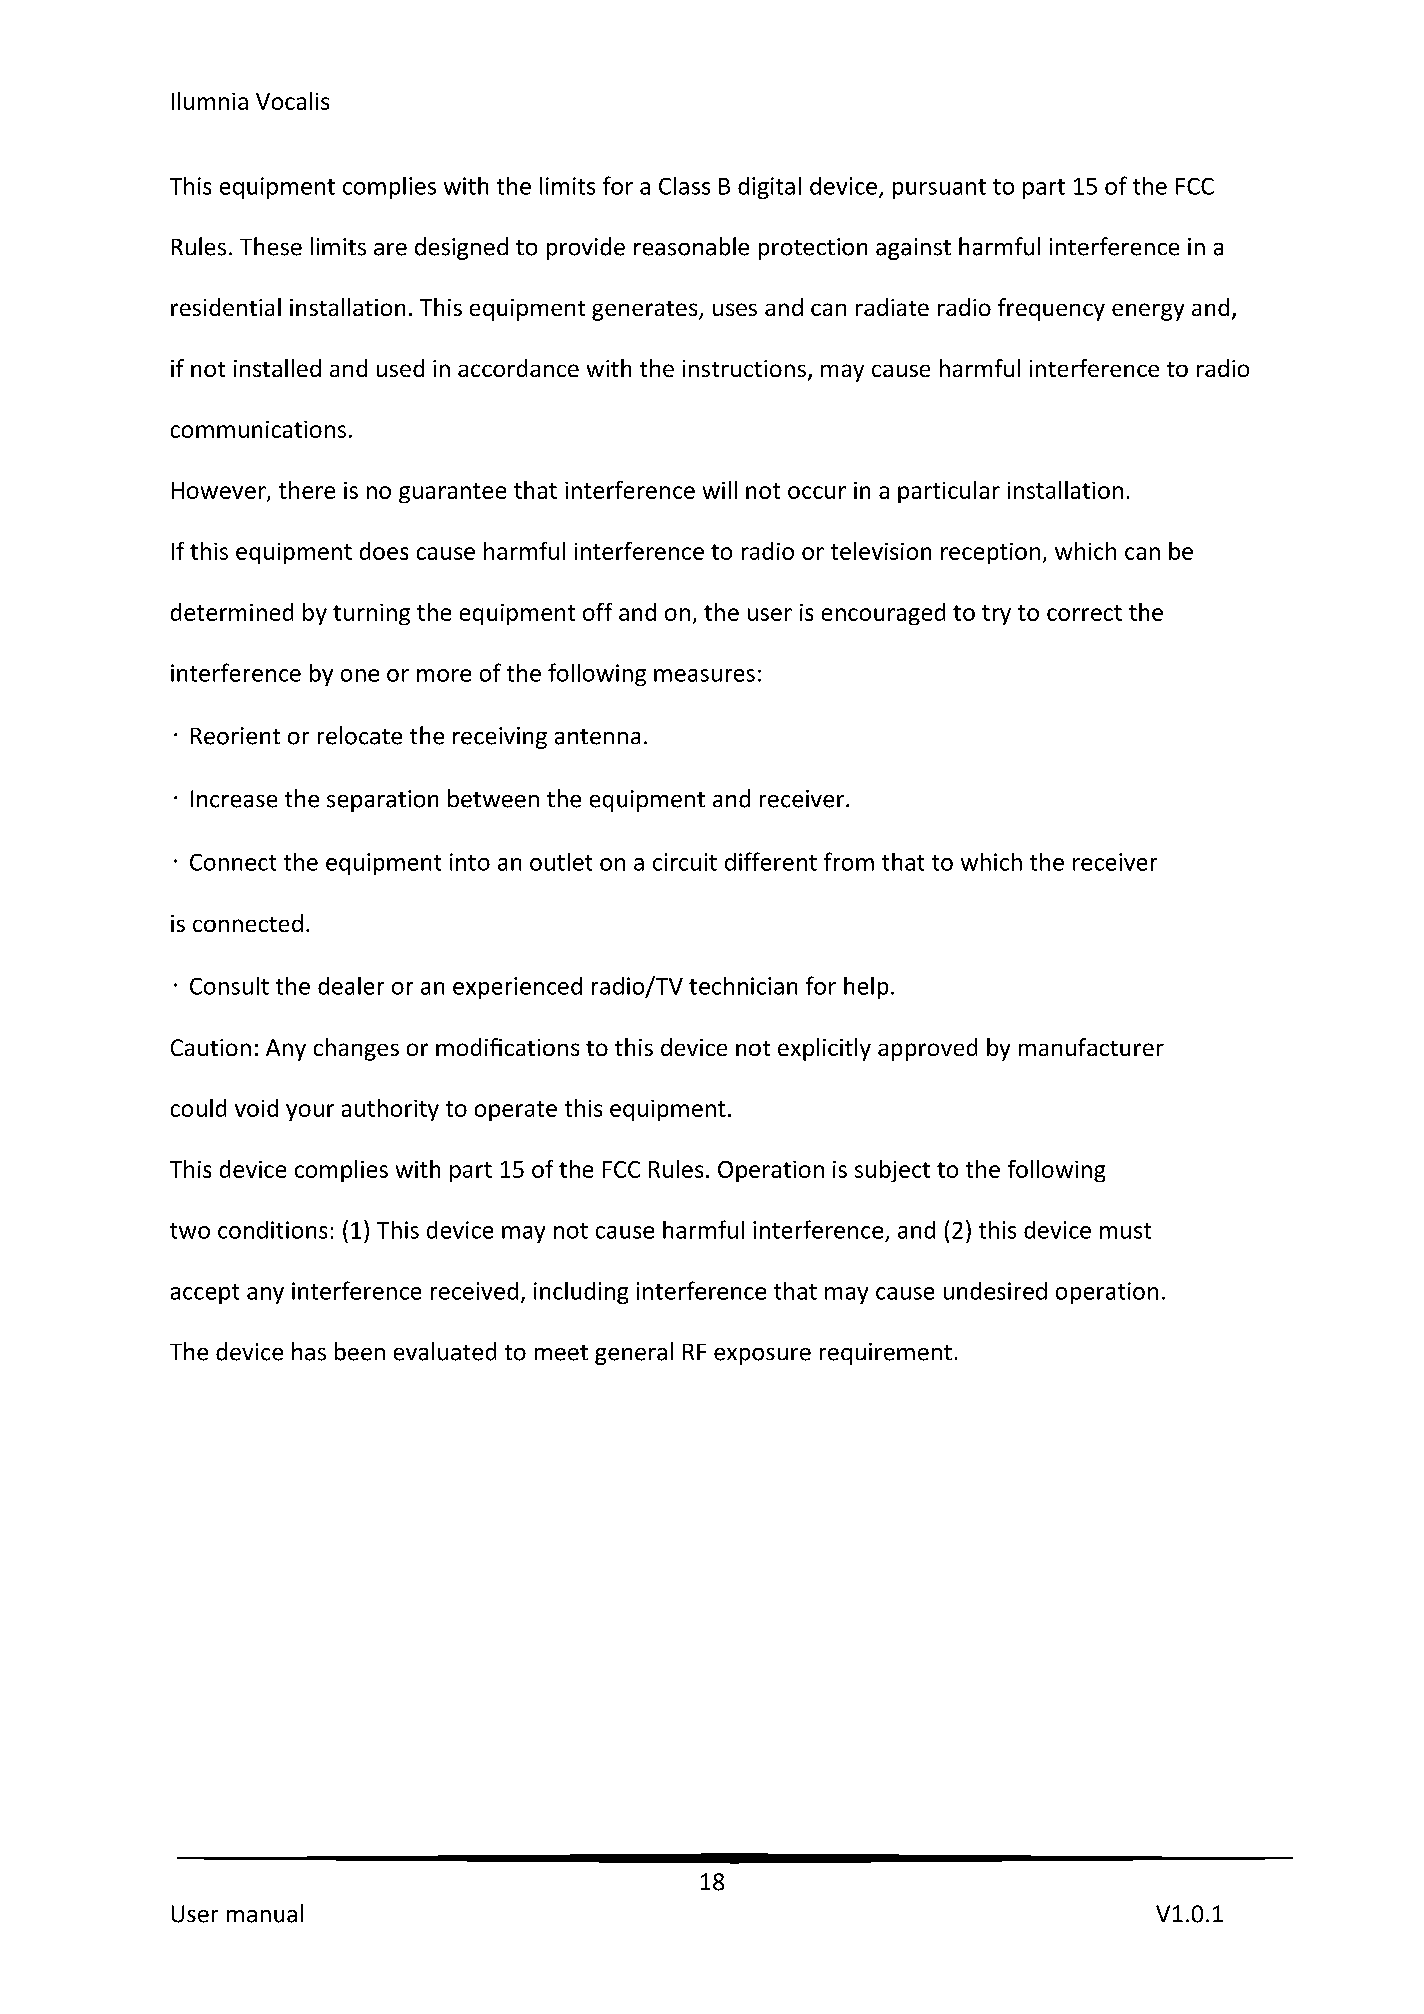  What do you see at coordinates (309, 1351) in the document?
I see `has` at bounding box center [309, 1351].
